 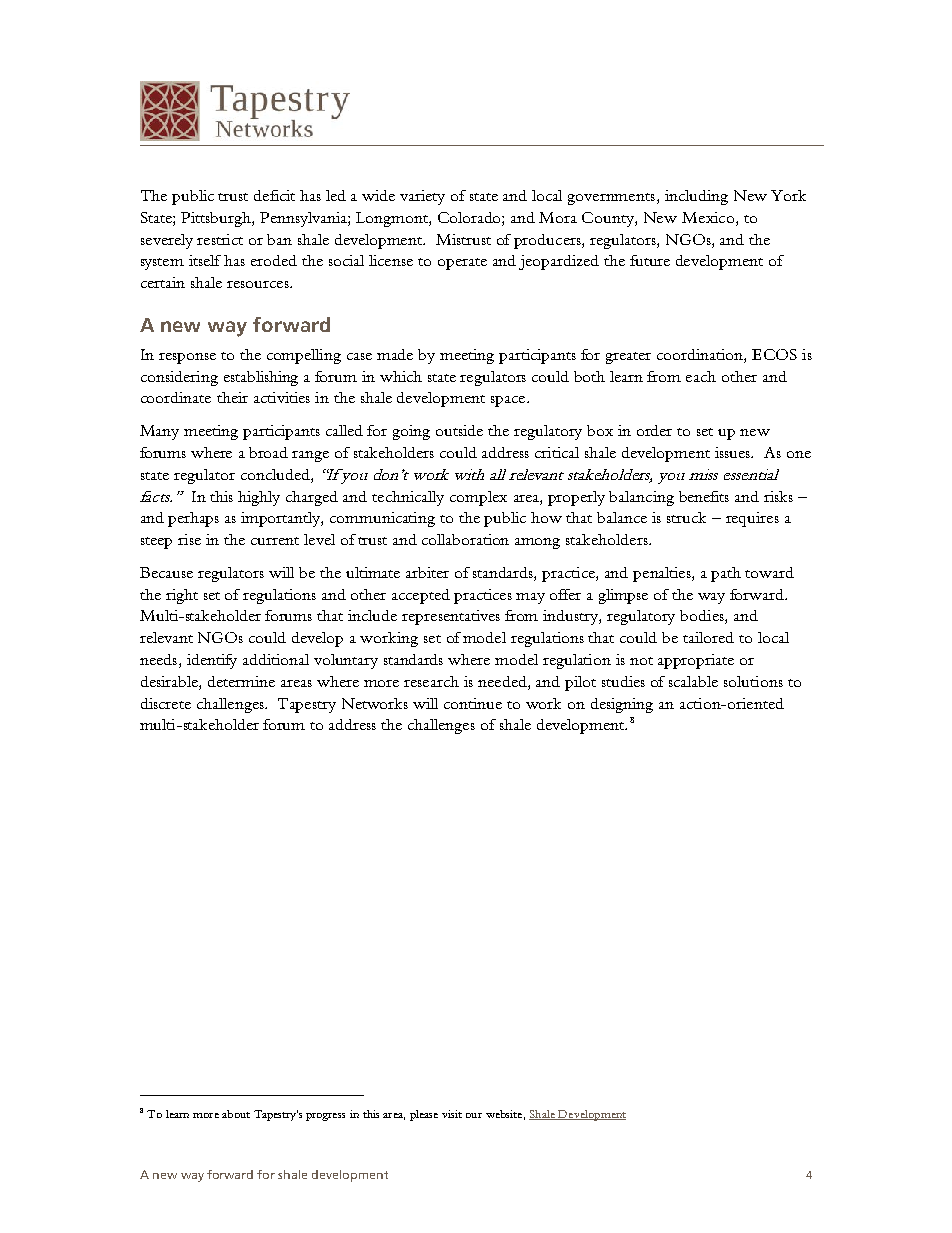 I want to click on about, so click(x=236, y=1114).
